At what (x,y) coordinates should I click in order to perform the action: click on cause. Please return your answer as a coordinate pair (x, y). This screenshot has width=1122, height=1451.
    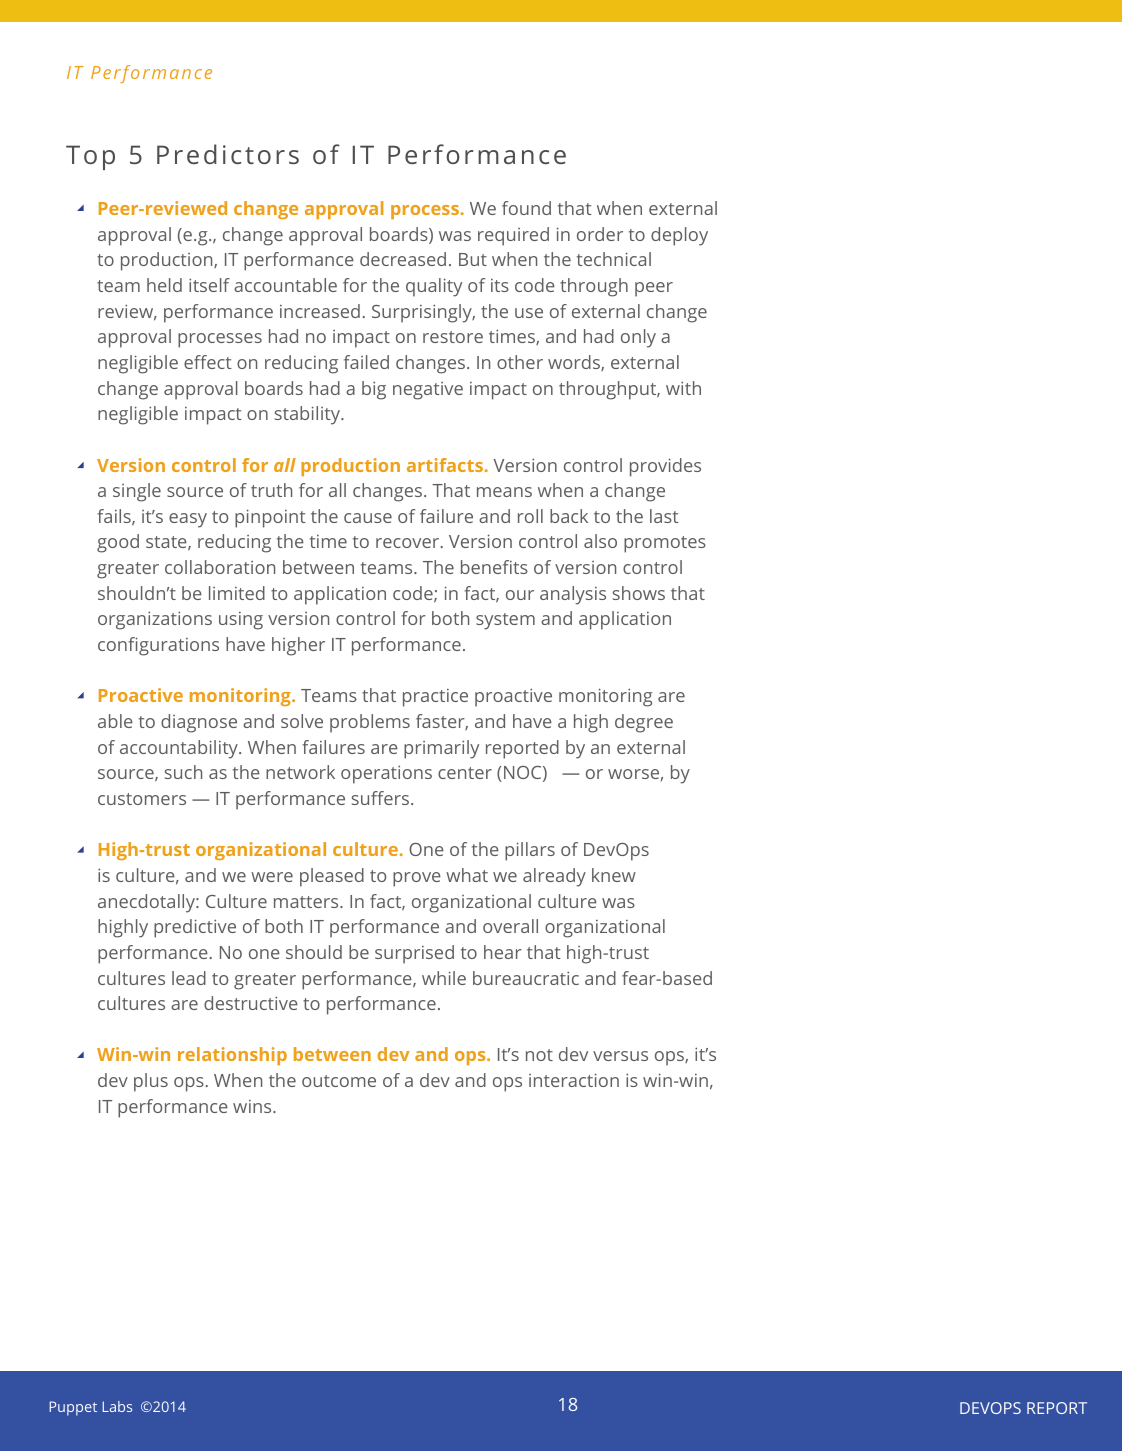
    Looking at the image, I should click on (368, 518).
